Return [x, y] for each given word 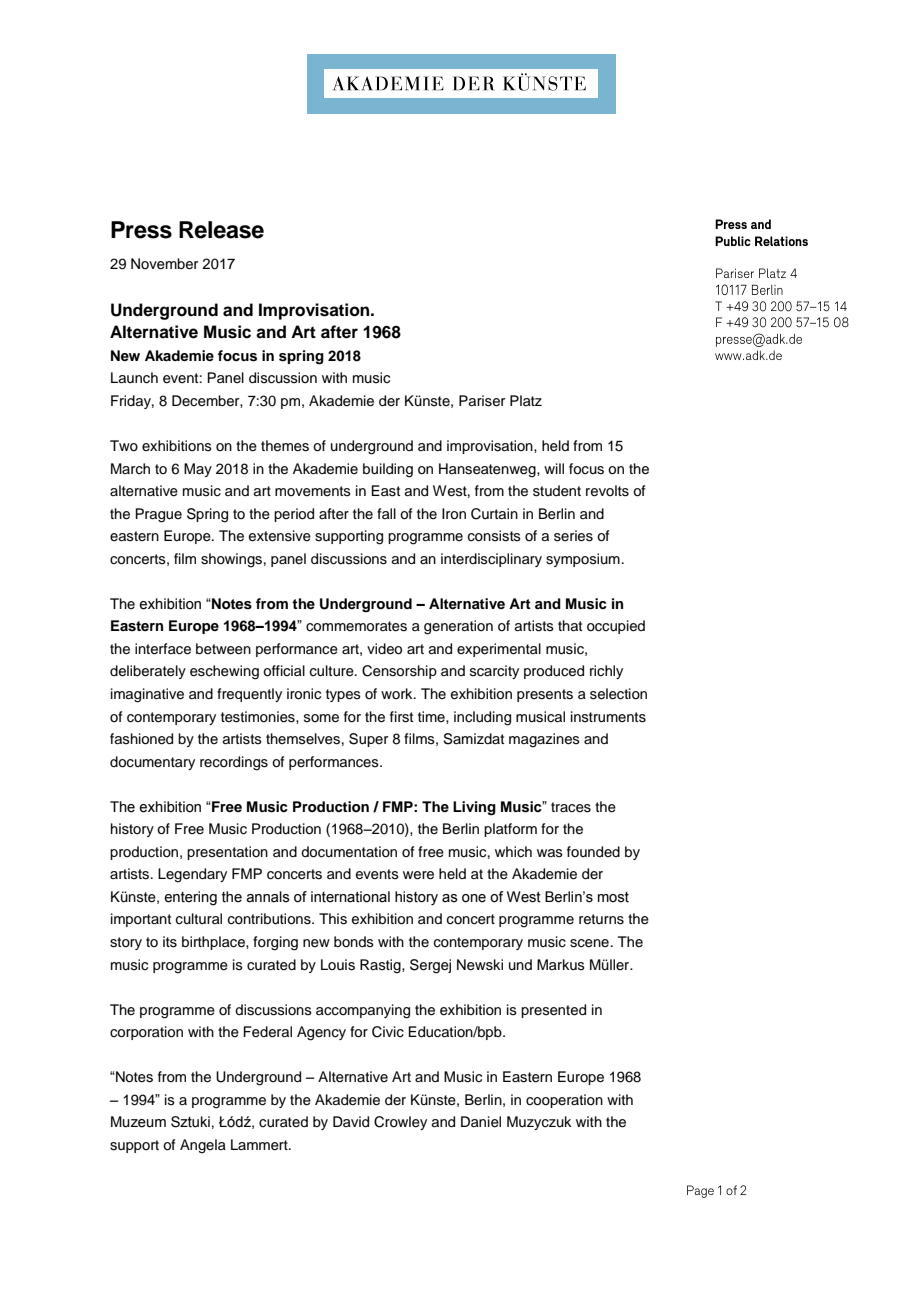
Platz [526, 400]
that [570, 625]
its [170, 942]
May [198, 470]
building [388, 470]
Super [368, 740]
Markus [561, 965]
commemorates [356, 626]
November [164, 264]
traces [571, 807]
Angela [203, 1146]
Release [221, 230]
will [554, 468]
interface [163, 649]
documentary [152, 763]
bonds [354, 942]
